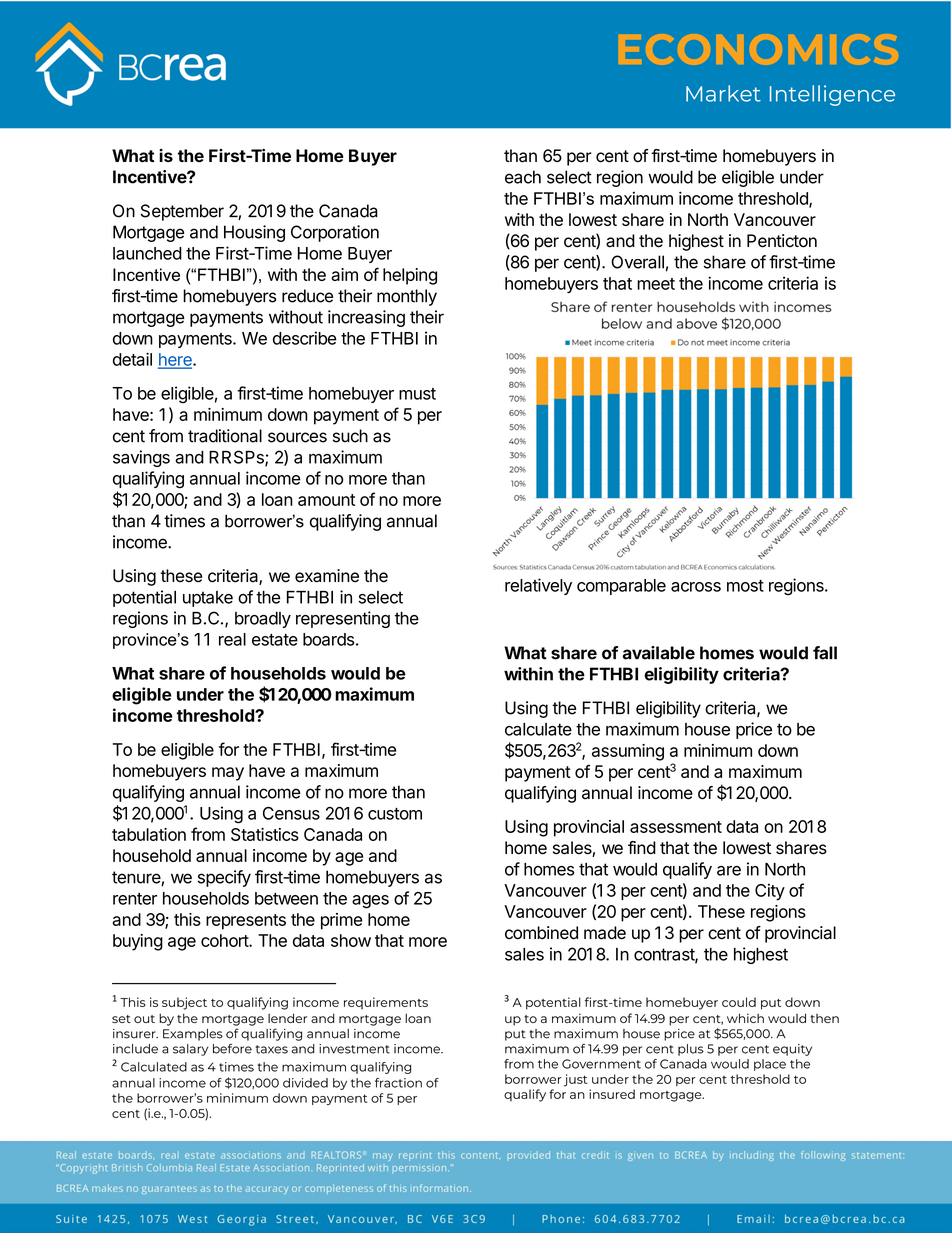 The image size is (952, 1233). What do you see at coordinates (745, 586) in the screenshot?
I see `most` at bounding box center [745, 586].
